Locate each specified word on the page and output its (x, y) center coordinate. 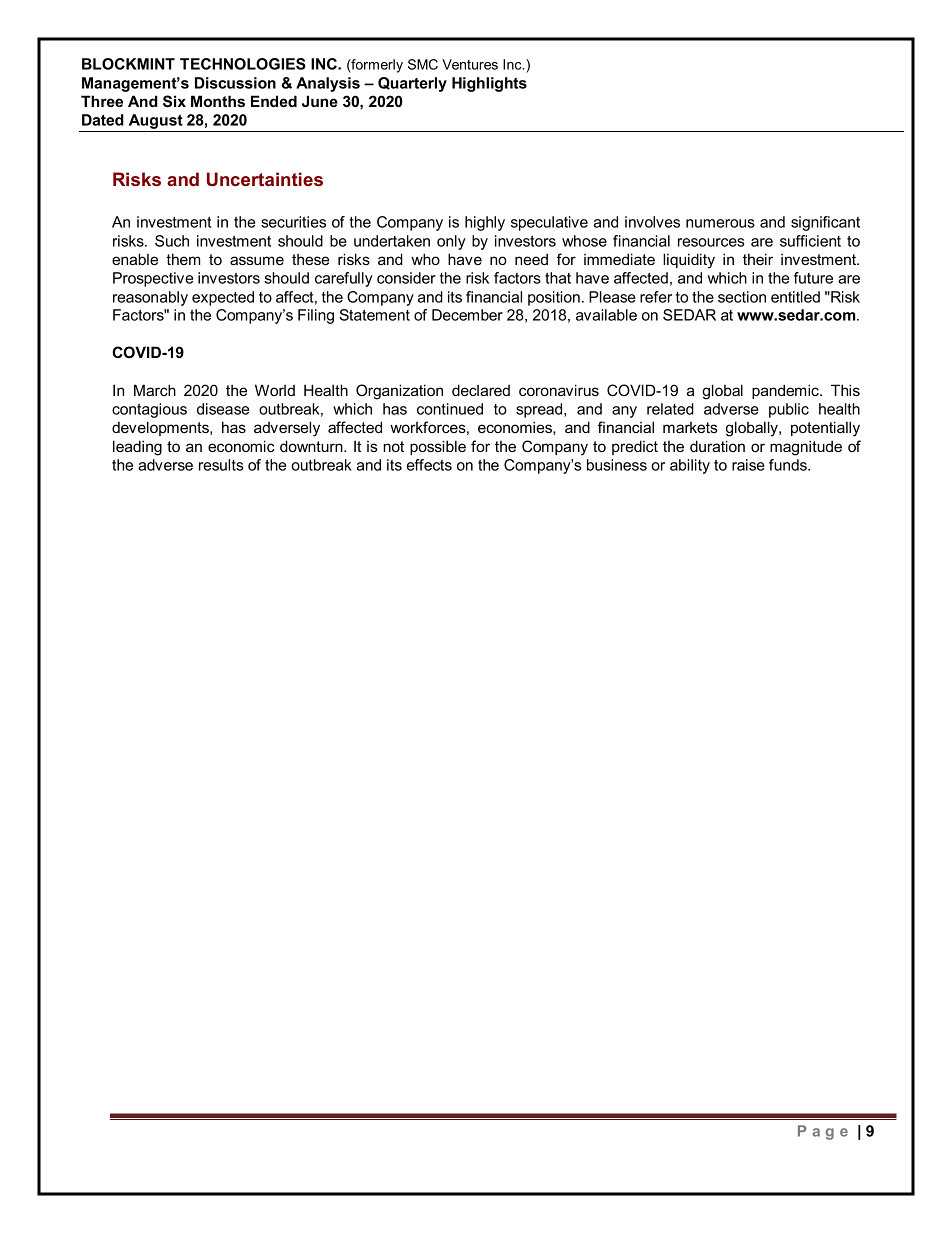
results (221, 465)
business (617, 465)
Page (823, 1132)
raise (748, 465)
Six (174, 101)
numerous (720, 223)
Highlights (489, 84)
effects (429, 465)
